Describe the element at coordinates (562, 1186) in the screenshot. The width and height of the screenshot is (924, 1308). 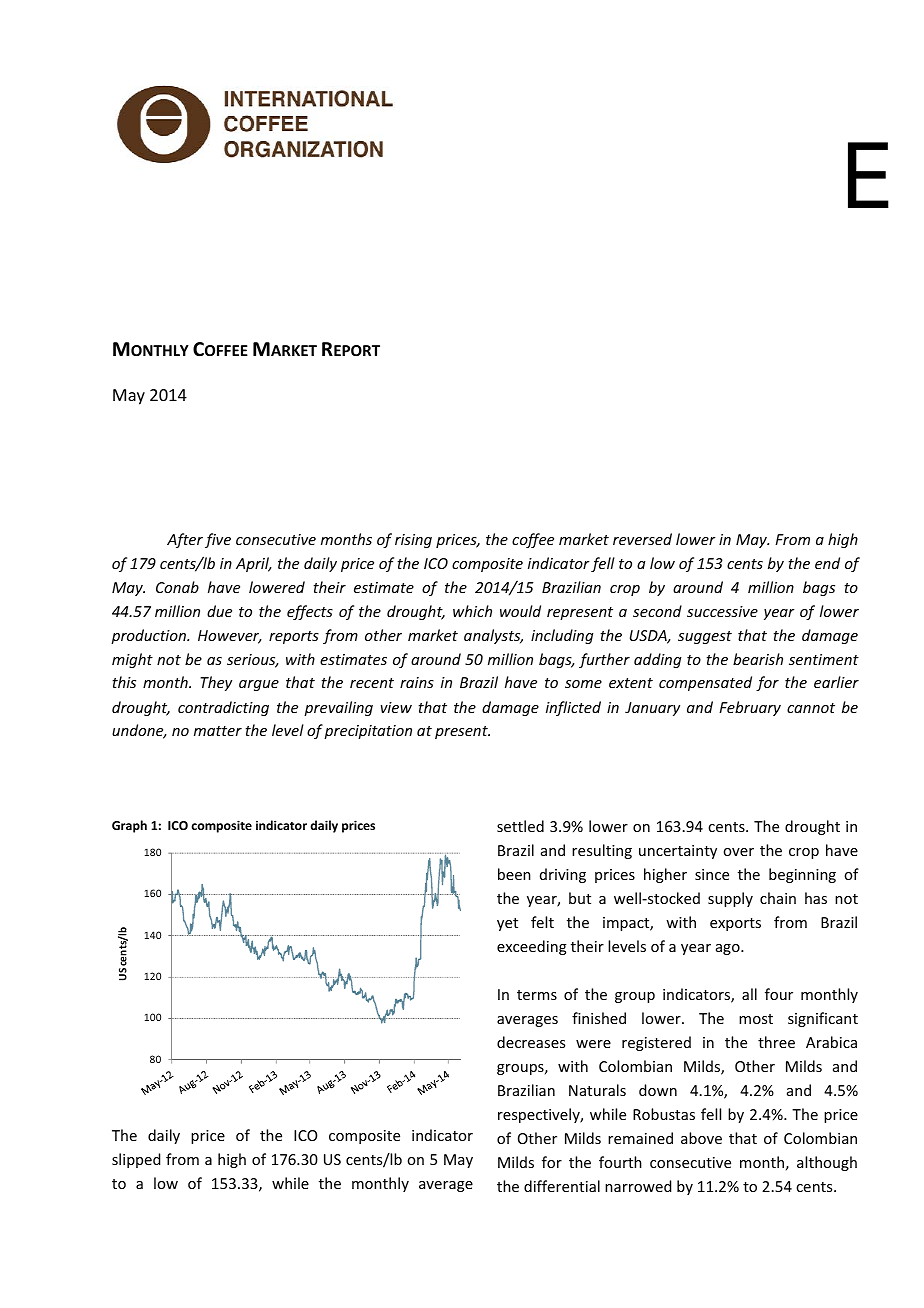
I see `differential` at that location.
